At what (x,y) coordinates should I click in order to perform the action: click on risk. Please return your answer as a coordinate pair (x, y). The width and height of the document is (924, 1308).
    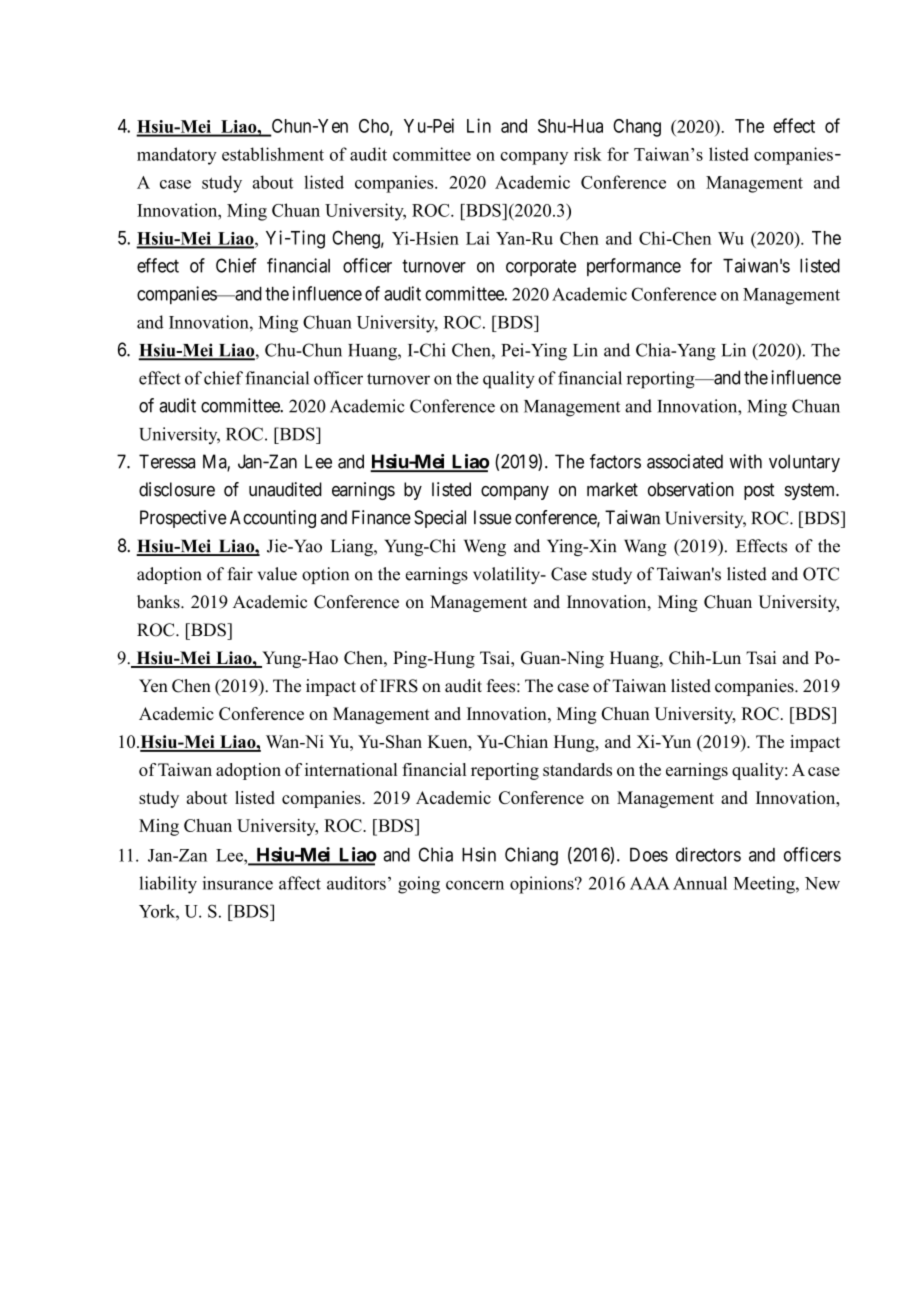
    Looking at the image, I should click on (588, 154).
